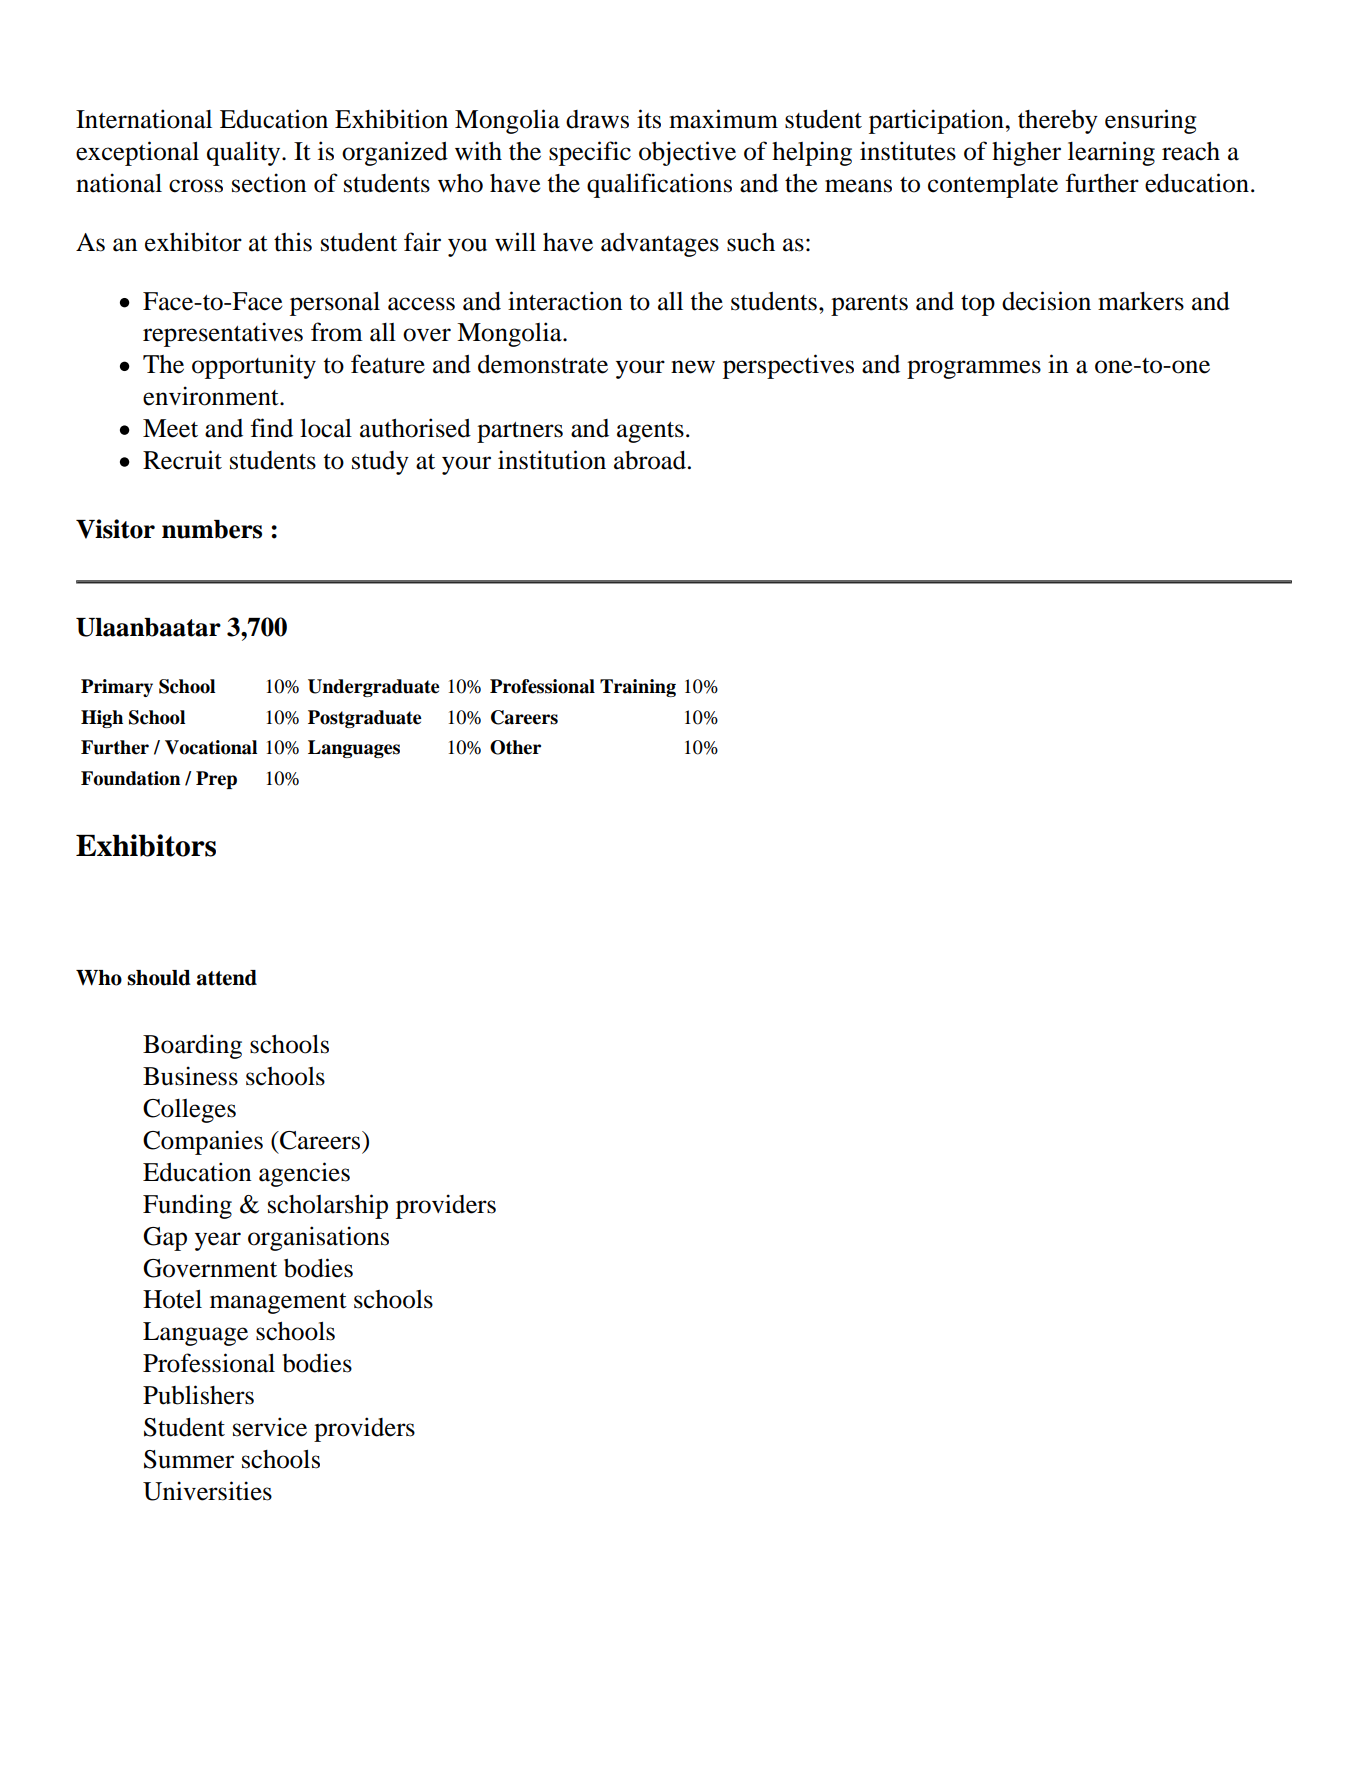 Image resolution: width=1368 pixels, height=1771 pixels. What do you see at coordinates (638, 688) in the page?
I see `Training` at bounding box center [638, 688].
